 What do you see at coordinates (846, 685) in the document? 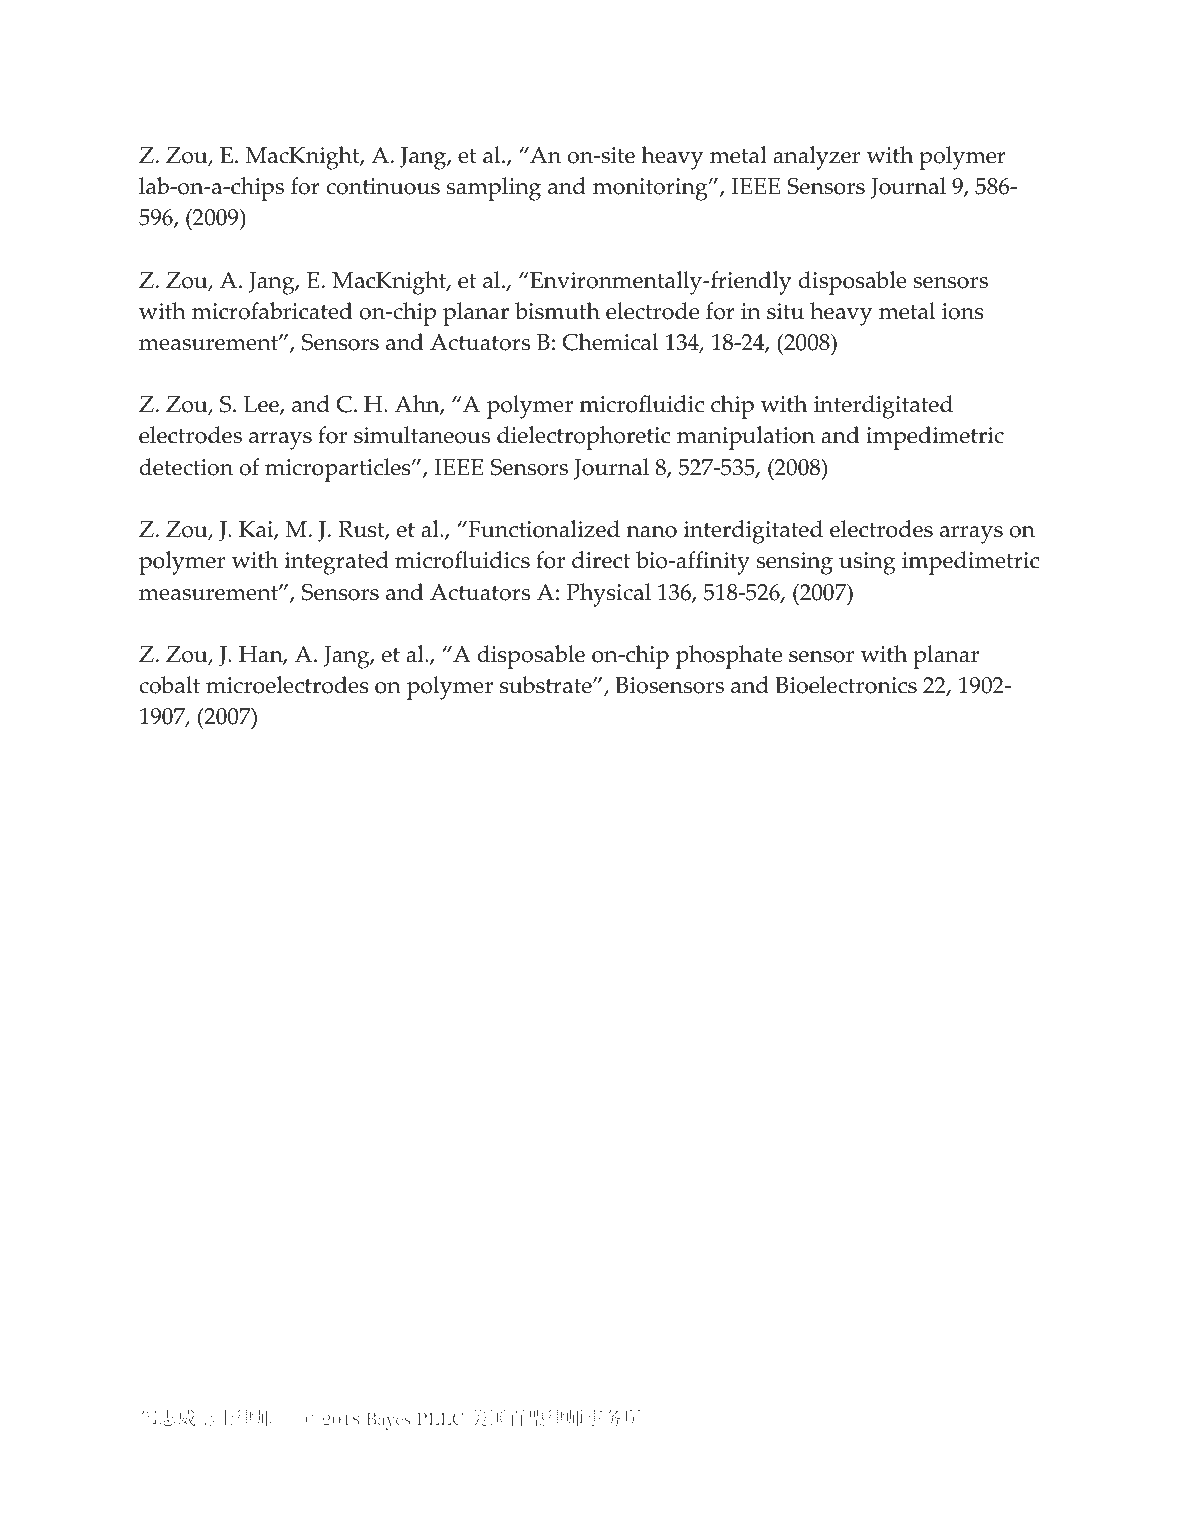
I see `Bioelectronics` at bounding box center [846, 685].
